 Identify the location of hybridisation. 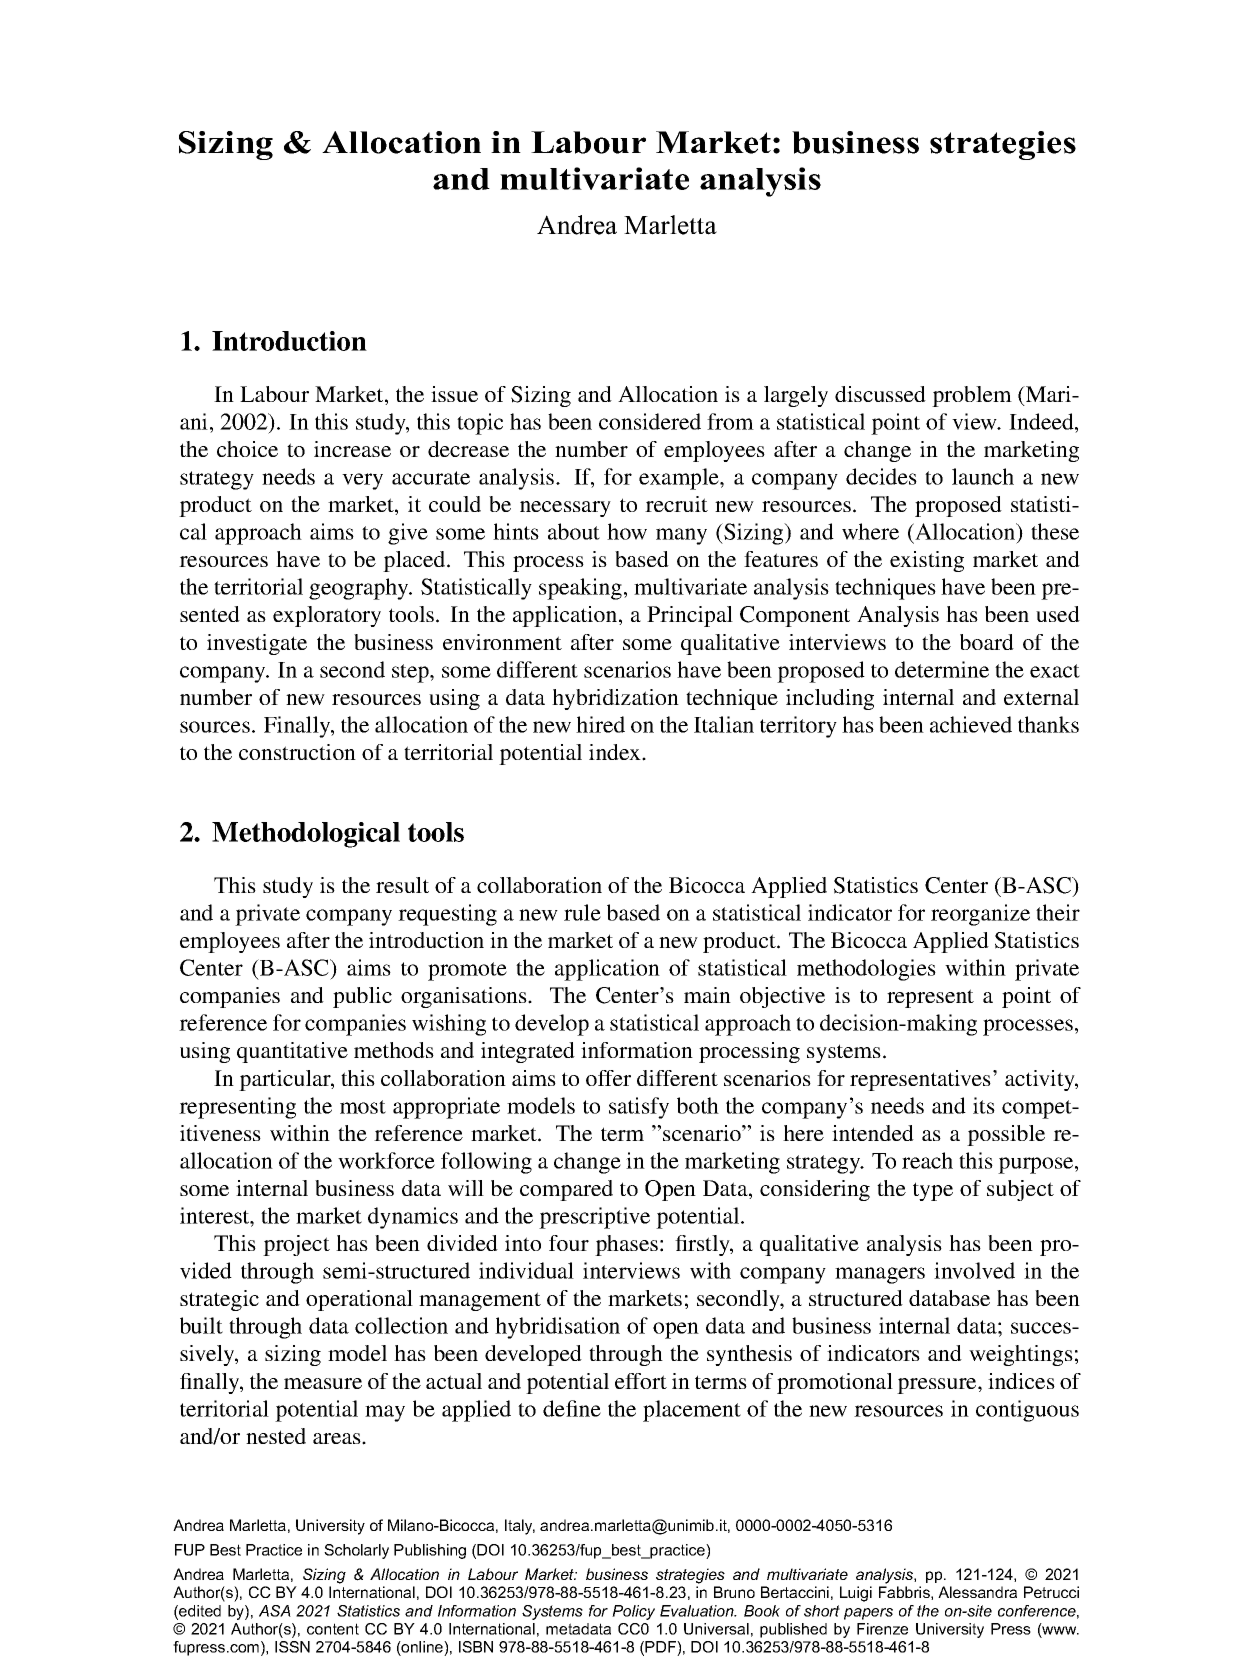
(557, 1328).
